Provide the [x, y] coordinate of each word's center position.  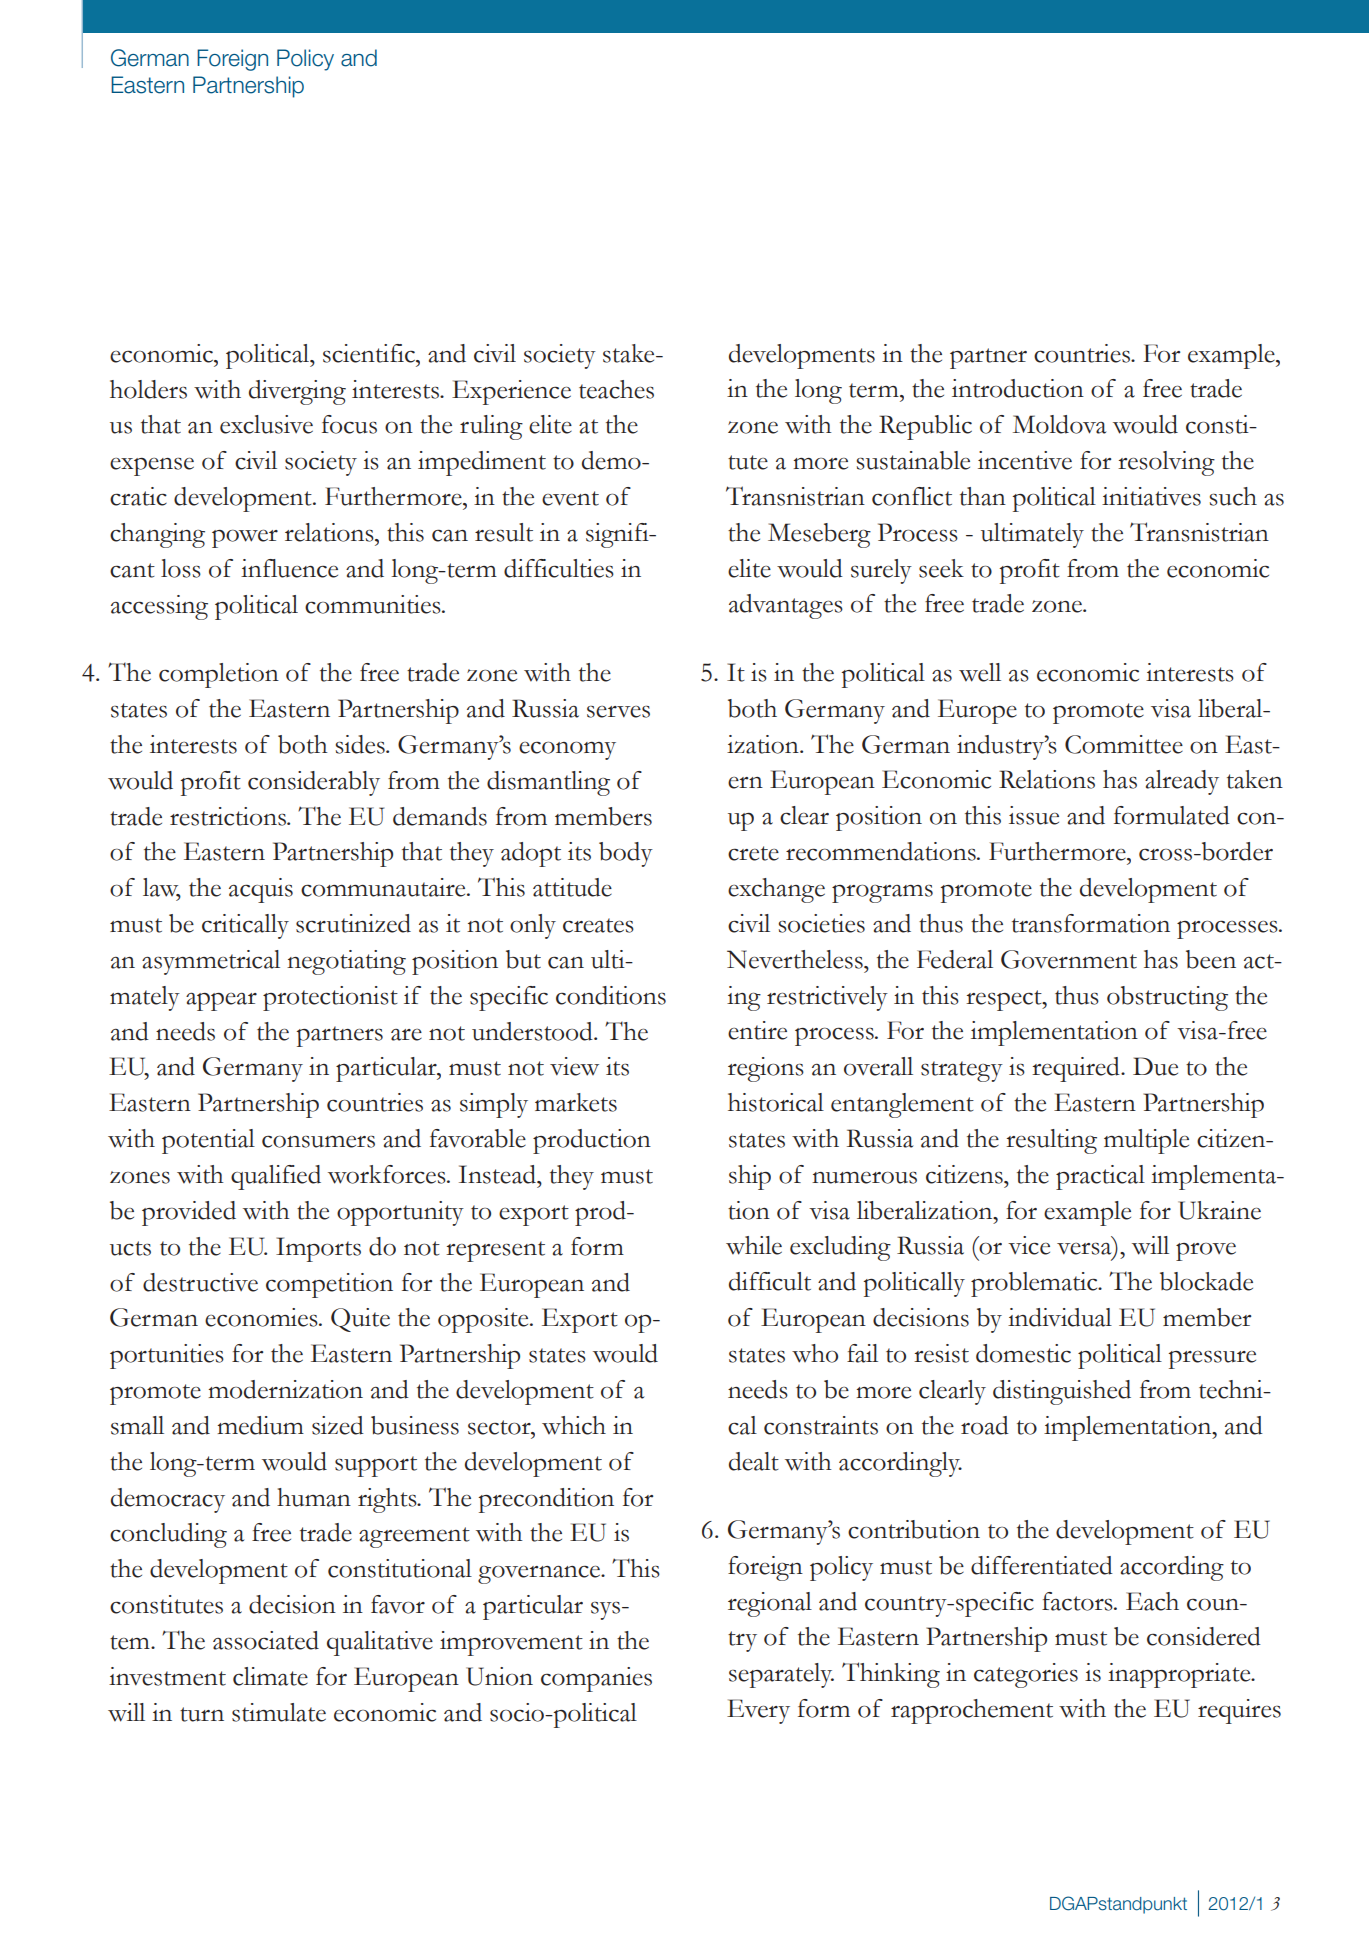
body [626, 854]
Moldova [1059, 424]
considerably [314, 783]
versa [1085, 1250]
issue [1034, 815]
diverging [297, 392]
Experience [511, 392]
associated [266, 1640]
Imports [318, 1249]
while [754, 1245]
